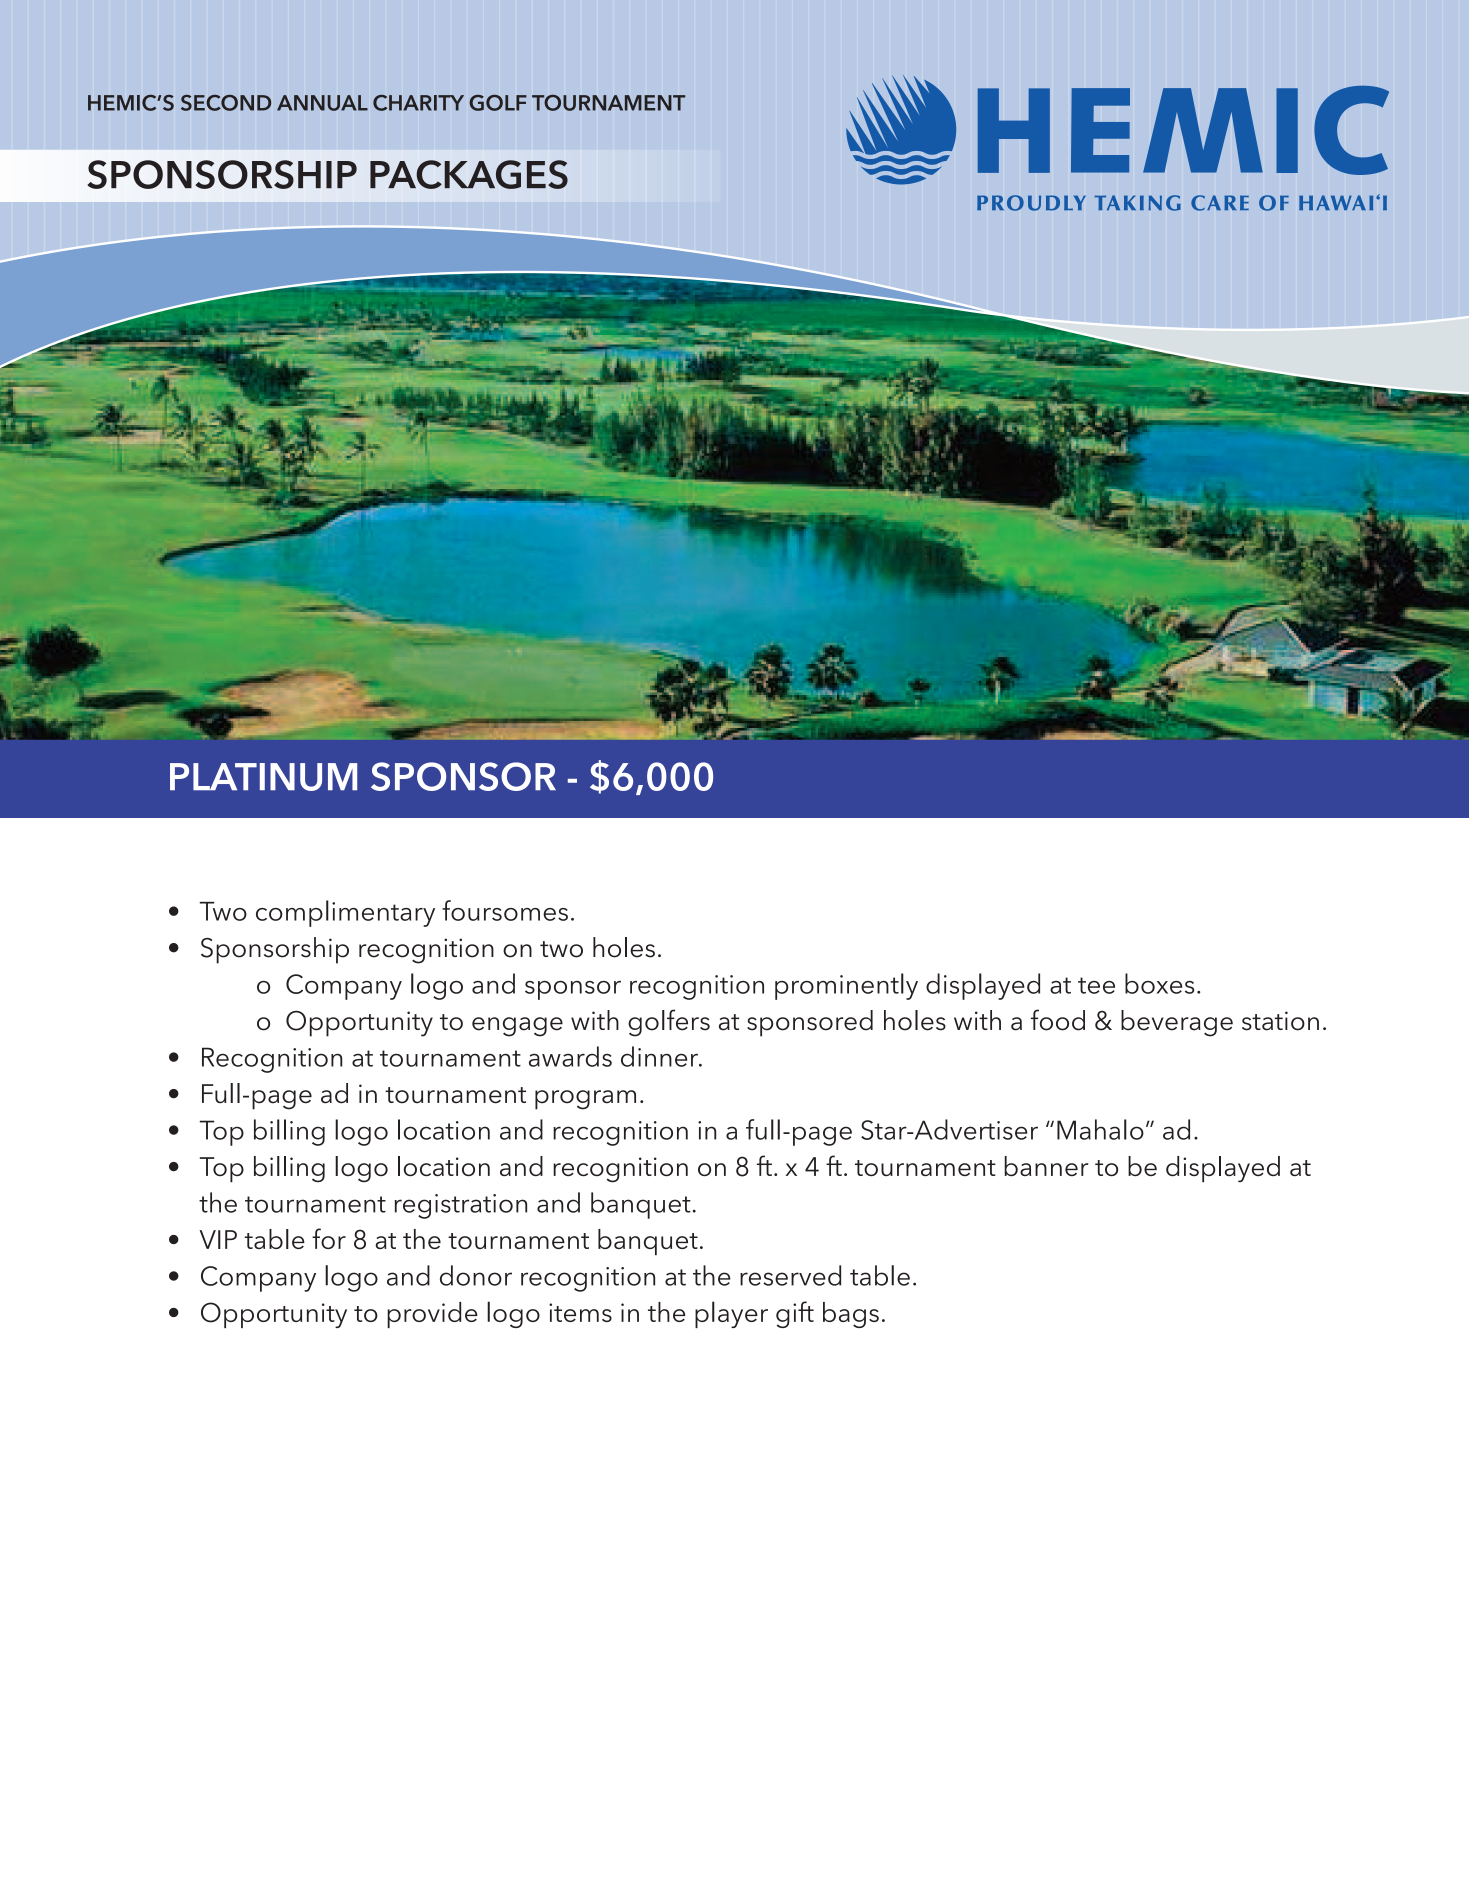  Describe the element at coordinates (329, 1238) in the document. I see `for` at that location.
